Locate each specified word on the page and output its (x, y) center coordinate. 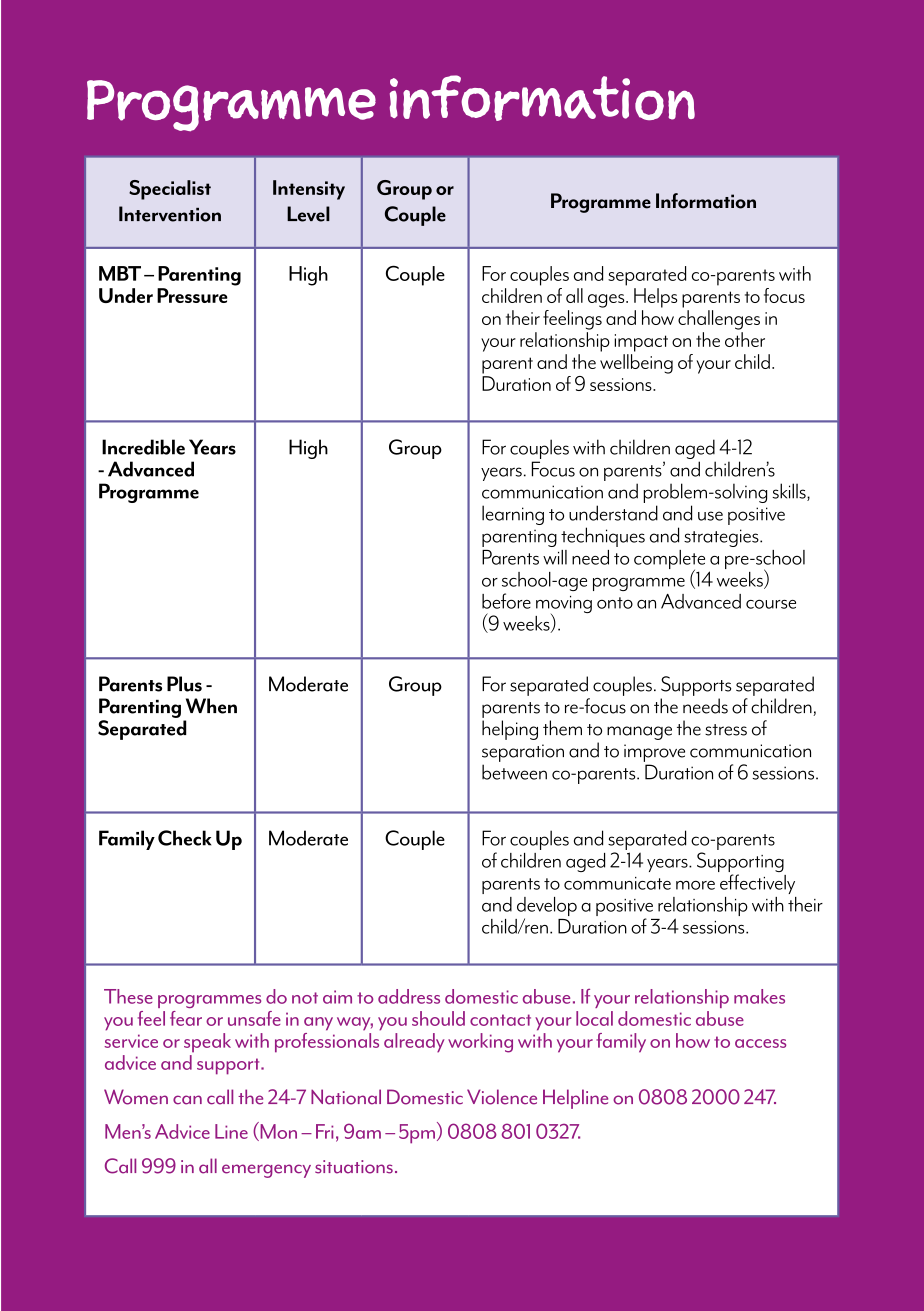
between (514, 772)
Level (308, 214)
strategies (722, 538)
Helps (656, 298)
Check (184, 838)
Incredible (143, 447)
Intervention (170, 214)
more (695, 885)
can (187, 1100)
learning (513, 515)
